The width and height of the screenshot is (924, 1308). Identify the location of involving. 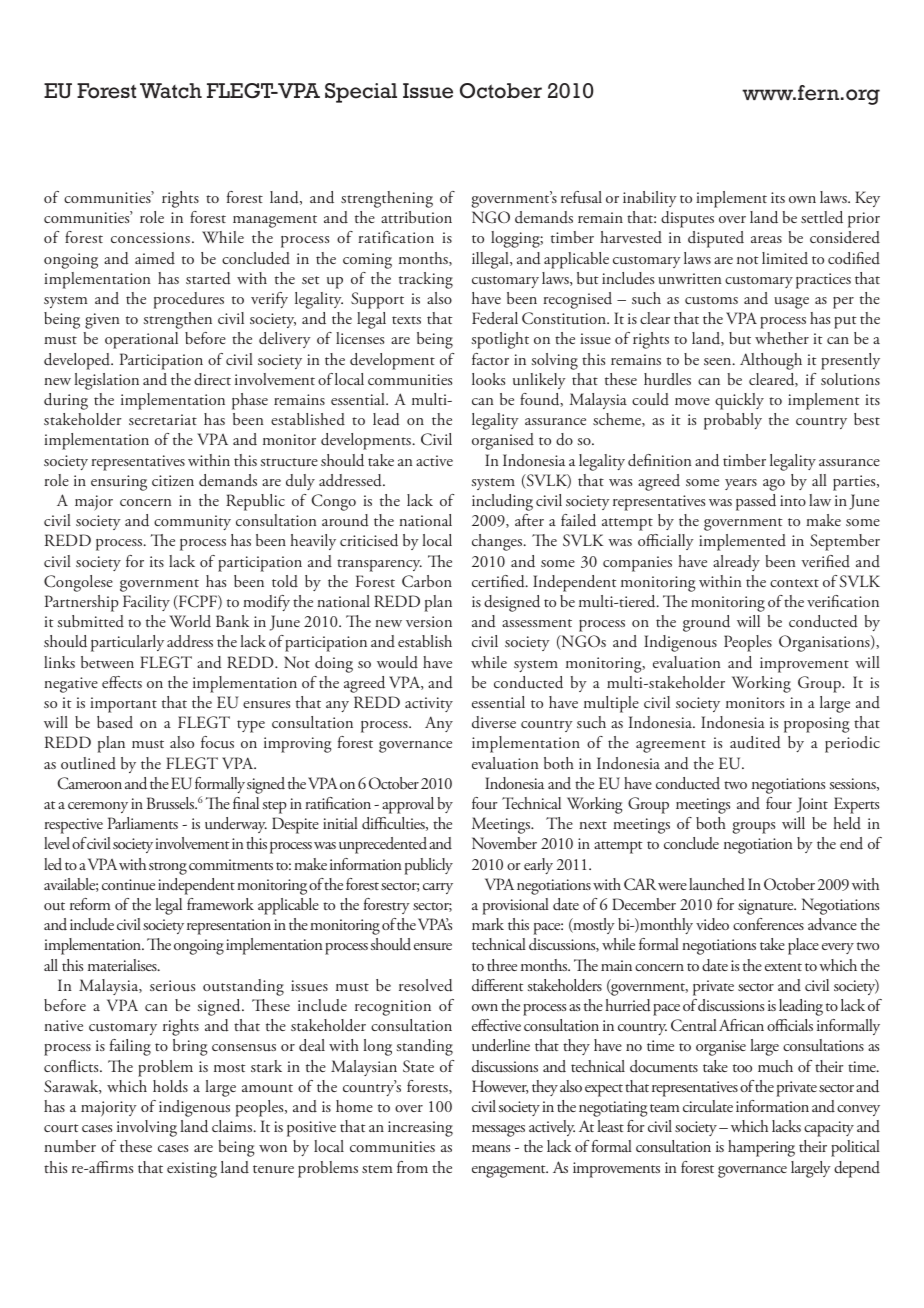
(147, 1128).
